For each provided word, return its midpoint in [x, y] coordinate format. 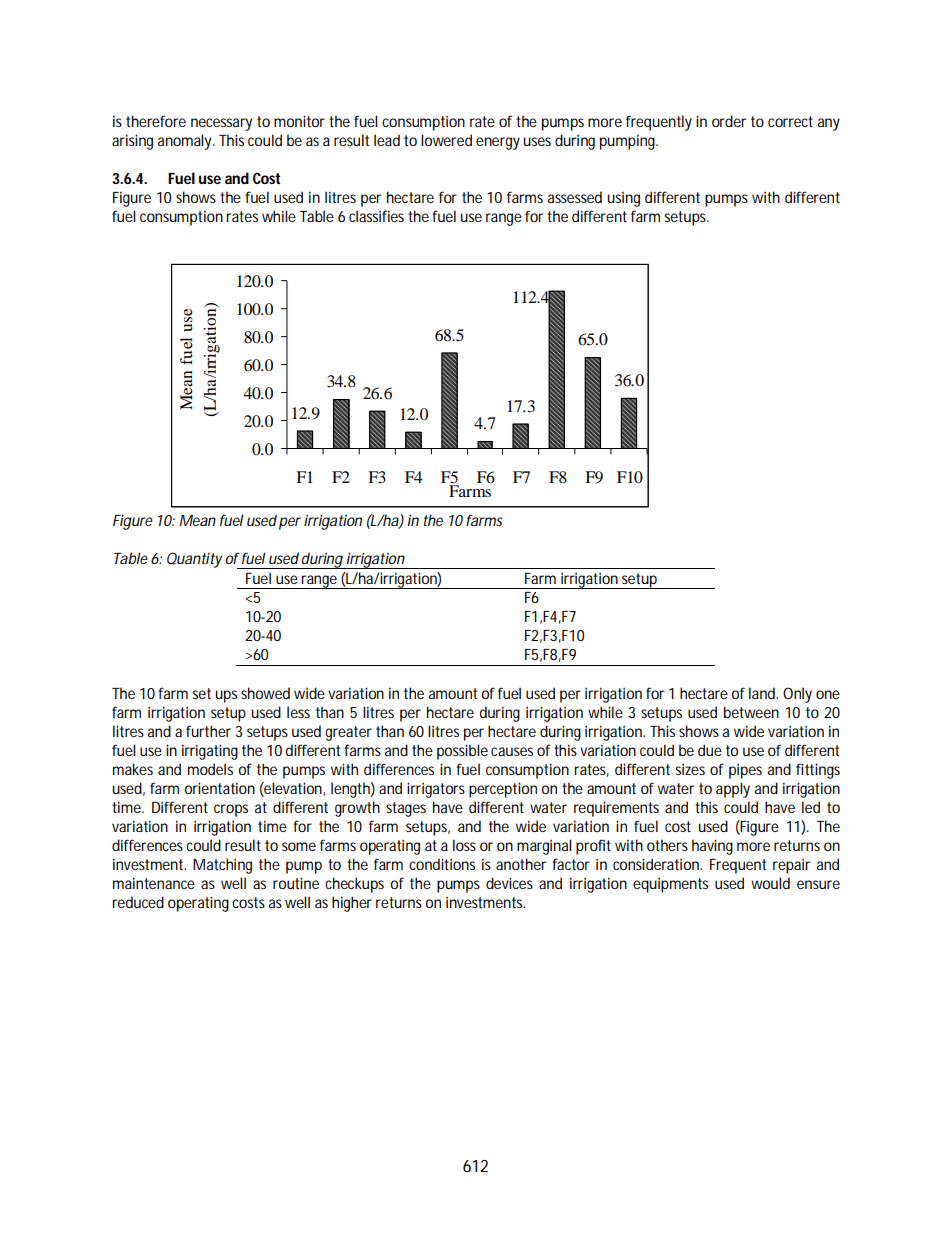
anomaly [186, 142]
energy [498, 143]
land [763, 693]
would [770, 883]
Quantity [194, 560]
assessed [575, 197]
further [208, 731]
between [751, 712]
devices [509, 883]
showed [265, 693]
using [623, 199]
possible [462, 752]
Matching [222, 866]
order [729, 121]
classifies [376, 216]
